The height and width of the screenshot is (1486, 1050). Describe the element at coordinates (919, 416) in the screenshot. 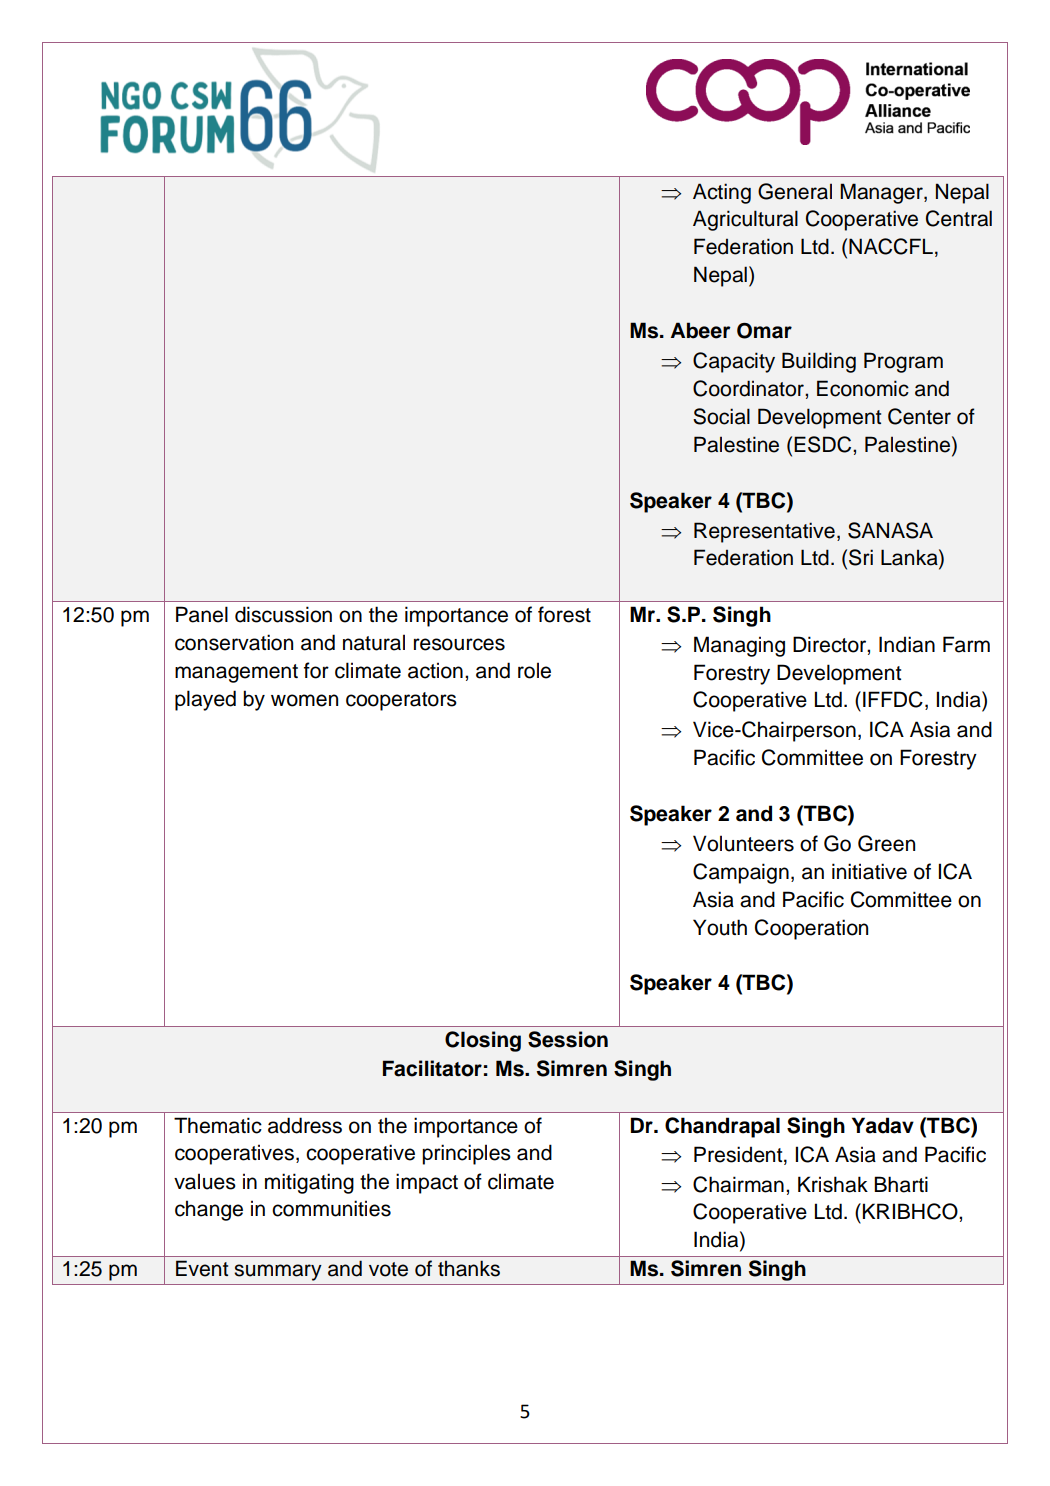

I see `Center` at that location.
